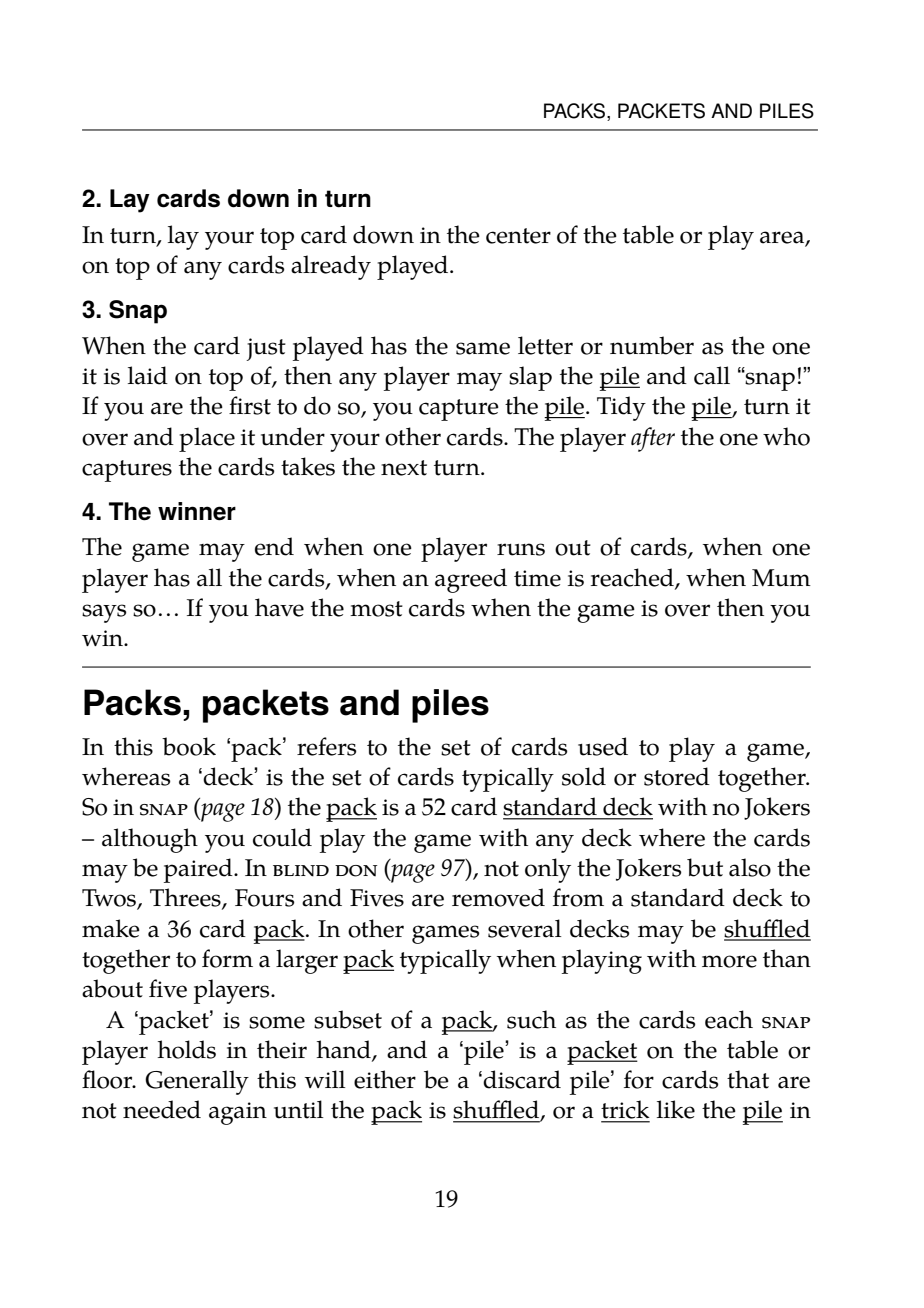 The height and width of the screenshot is (1308, 924). Describe the element at coordinates (385, 1079) in the screenshot. I see `either` at that location.
